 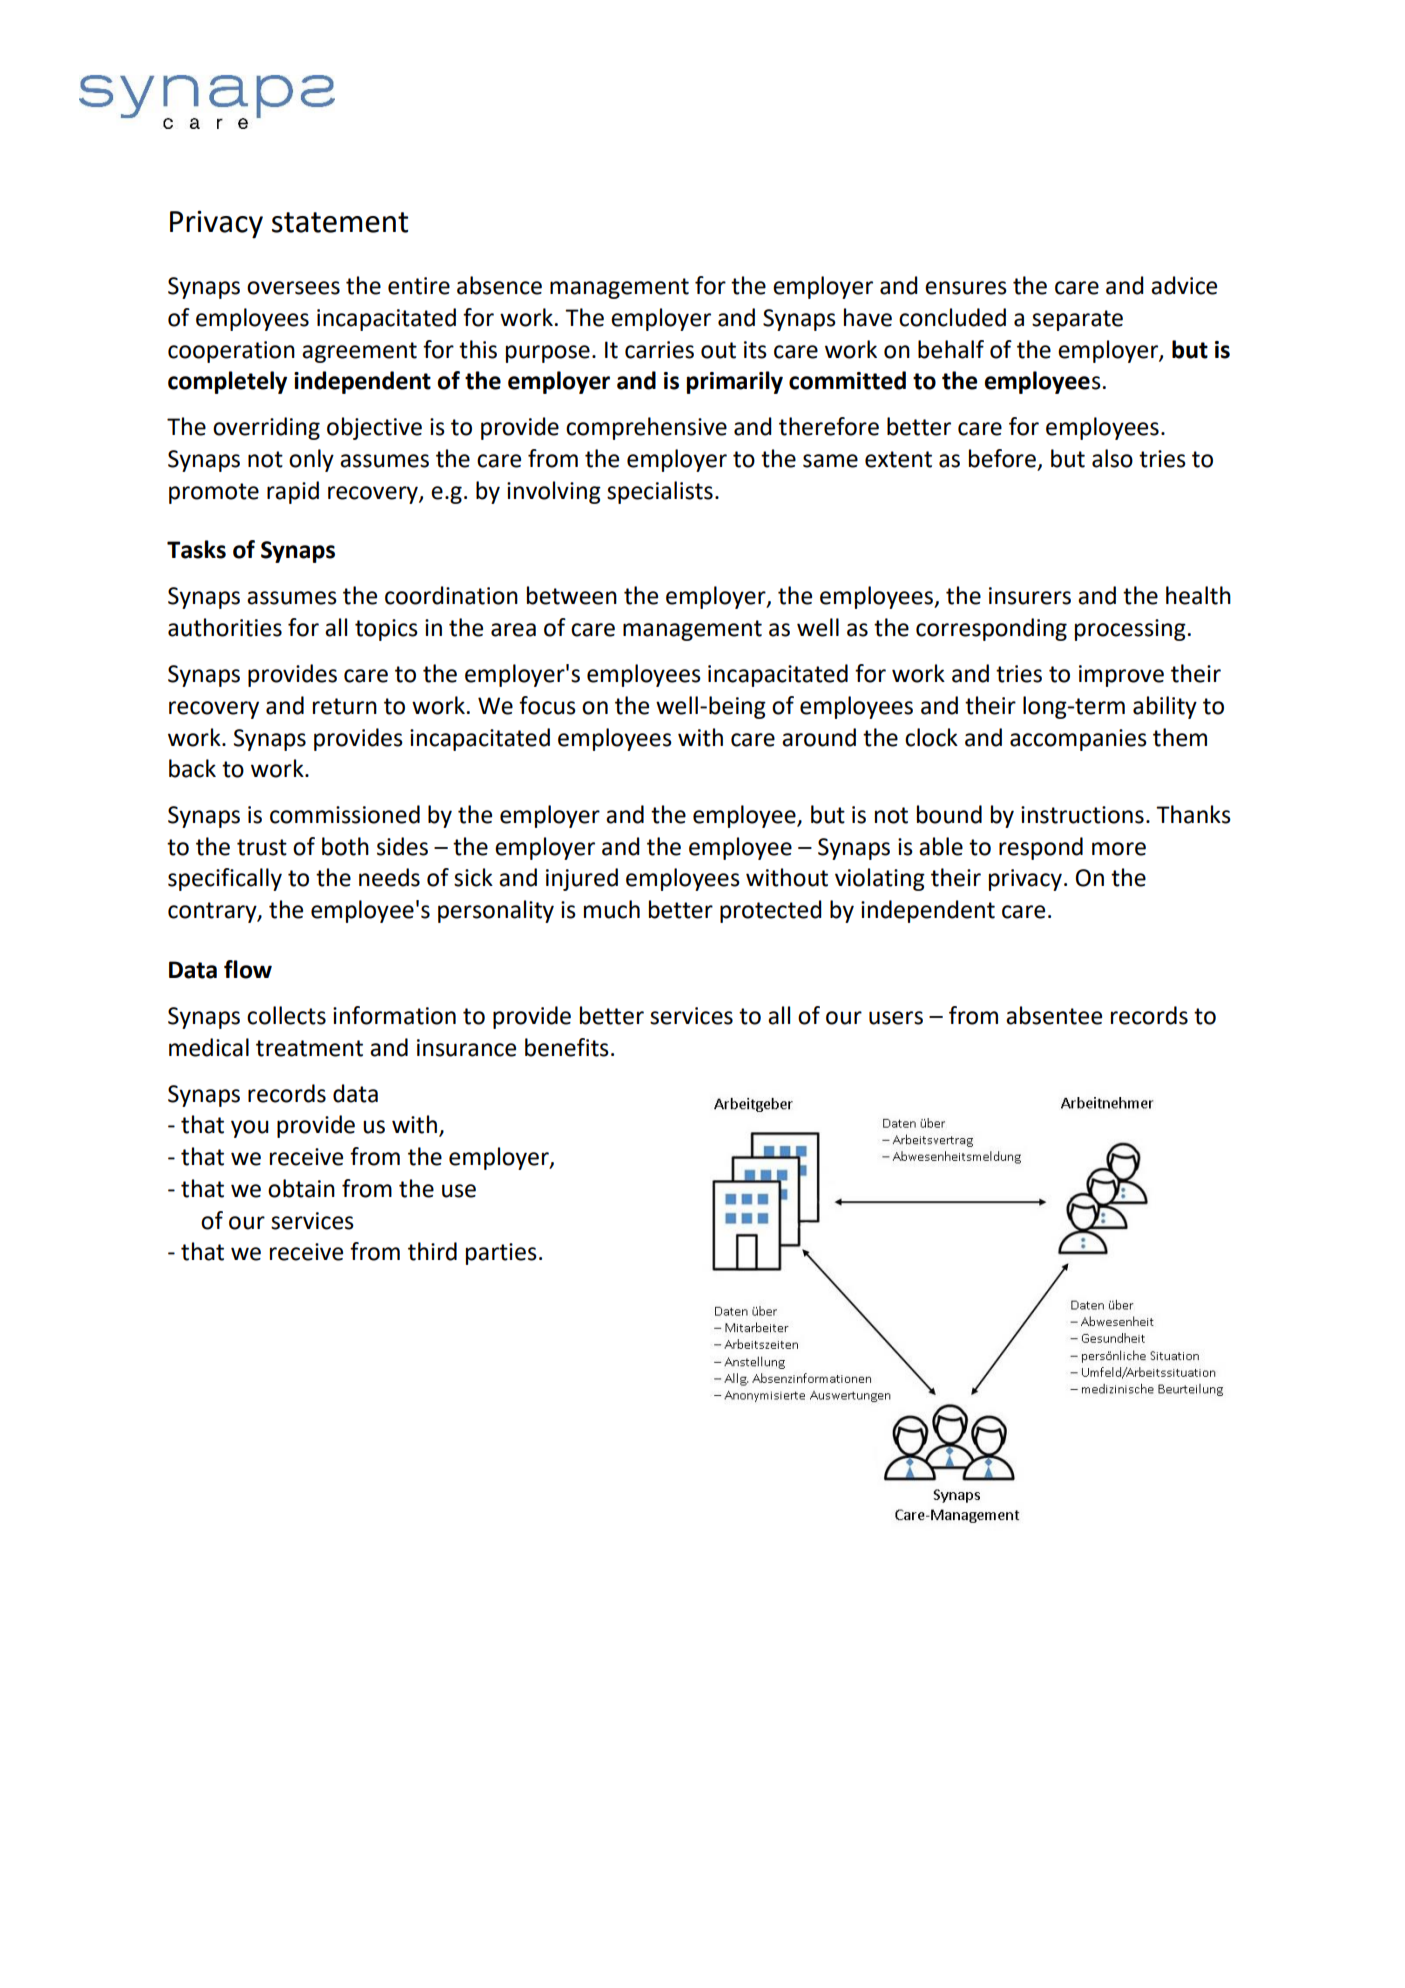 I want to click on statement, so click(x=340, y=222).
